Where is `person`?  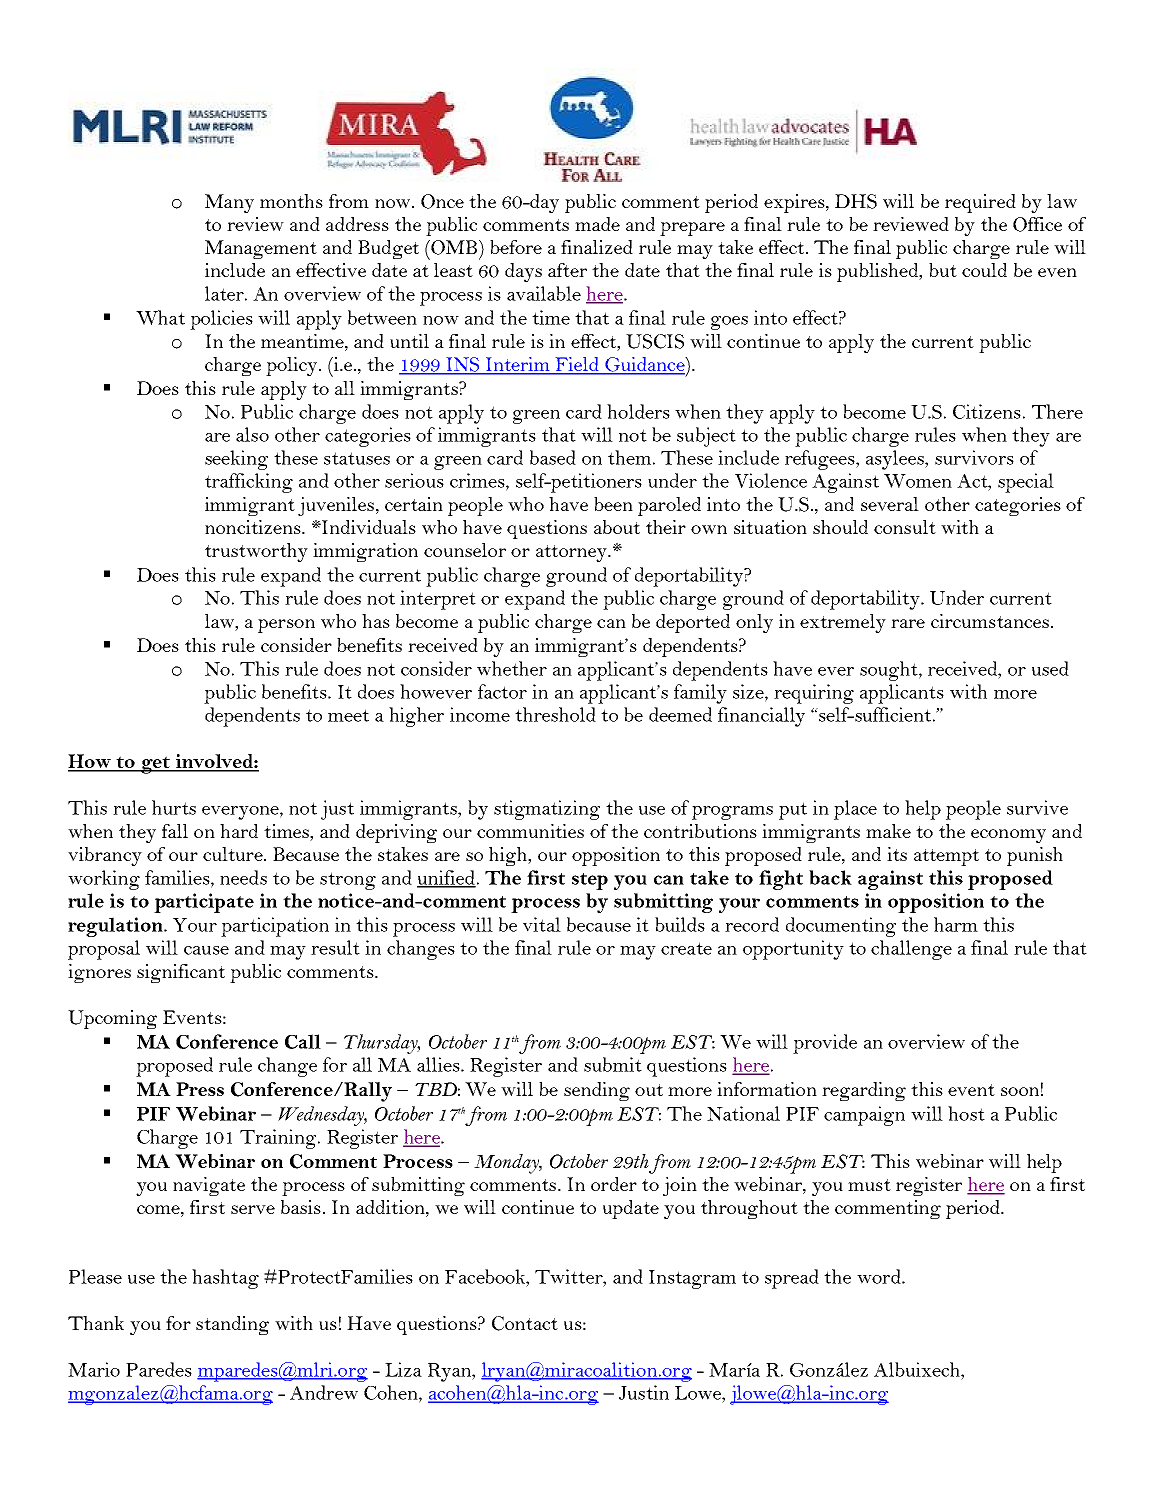
person is located at coordinates (286, 626).
